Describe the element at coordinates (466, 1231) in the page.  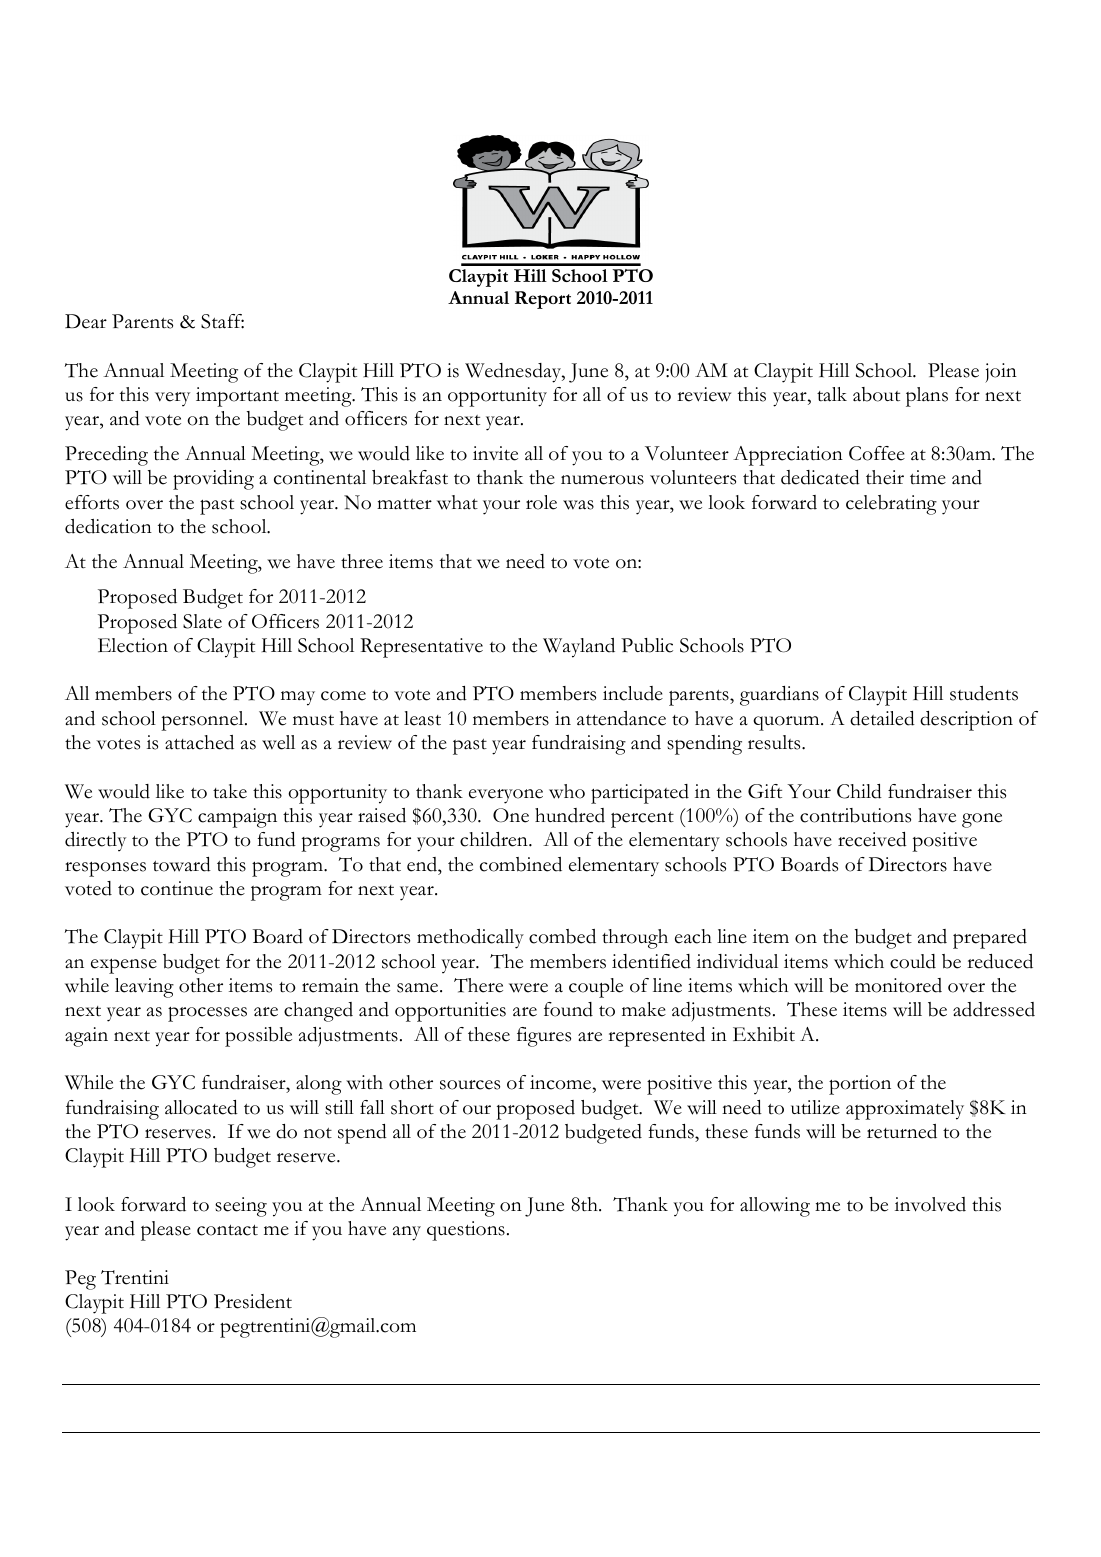
I see `questions` at that location.
